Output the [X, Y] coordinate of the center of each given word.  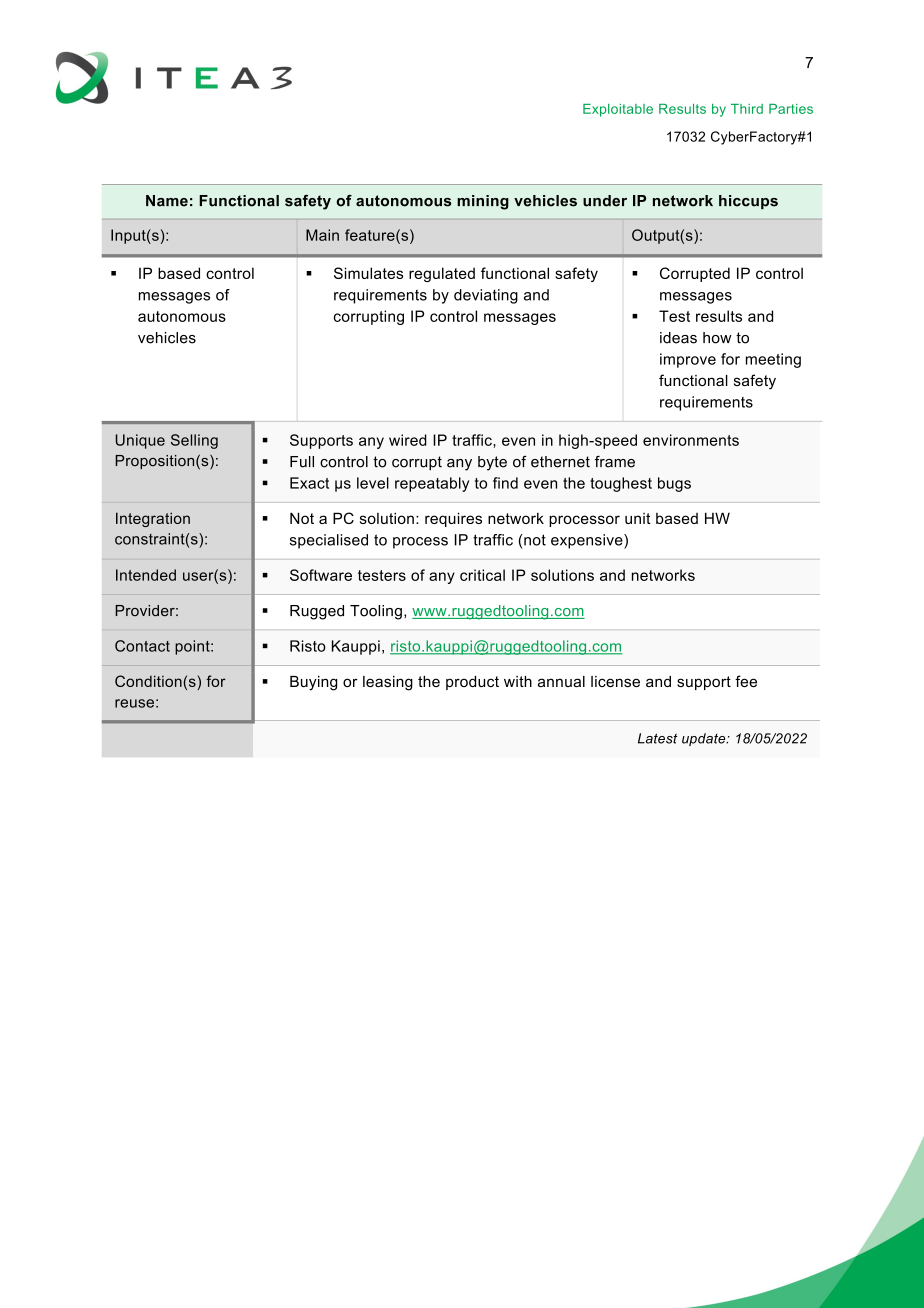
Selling [194, 441]
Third [747, 109]
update [705, 739]
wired [408, 440]
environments [691, 440]
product [472, 683]
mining [483, 202]
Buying [313, 683]
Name [167, 201]
